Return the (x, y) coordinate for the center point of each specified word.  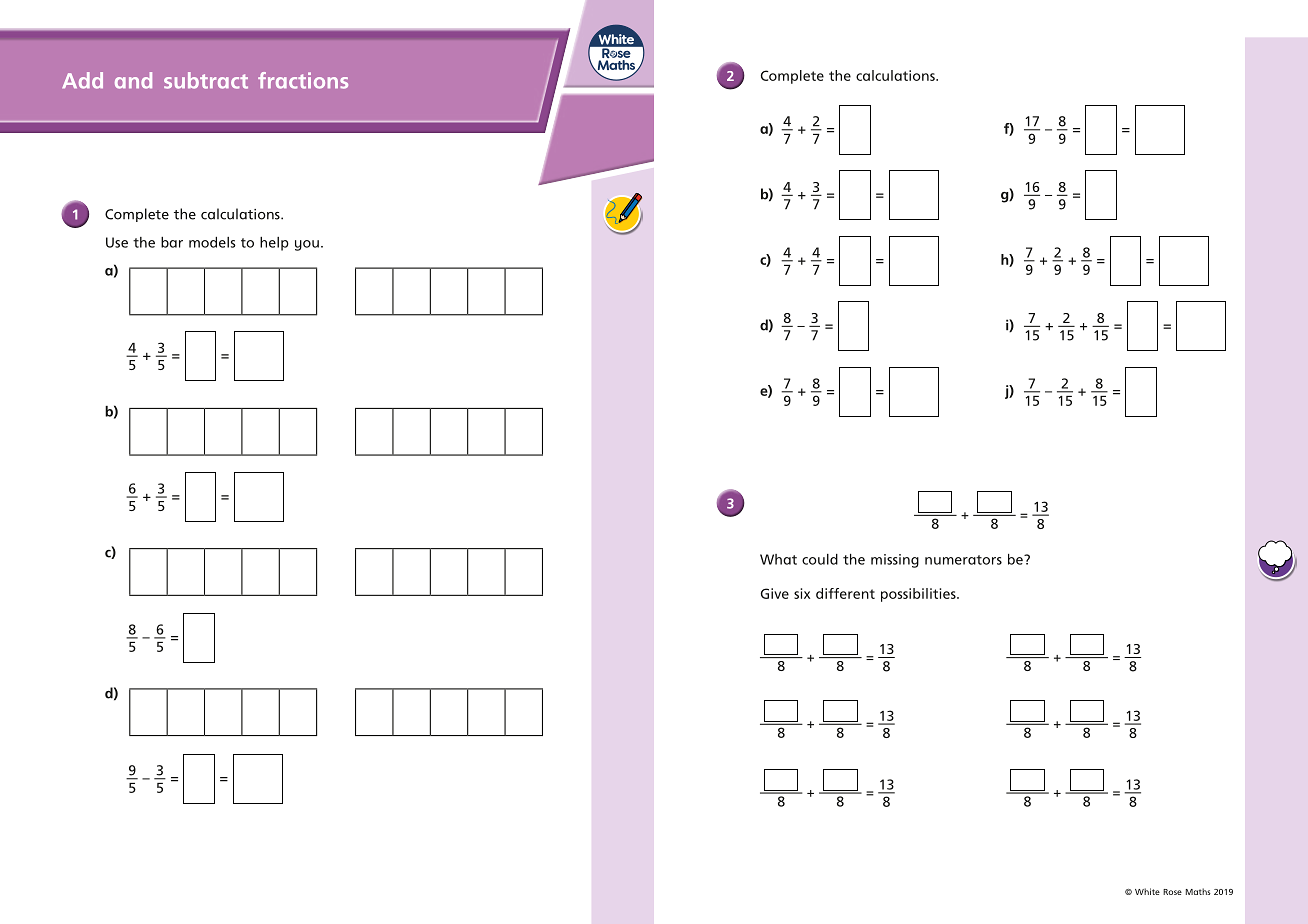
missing (895, 561)
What (778, 559)
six (802, 593)
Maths (1198, 891)
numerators (963, 560)
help (274, 244)
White (1147, 891)
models (212, 242)
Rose (1172, 892)
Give (775, 593)
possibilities (919, 595)
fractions (303, 80)
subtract (206, 80)
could (820, 559)
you (307, 245)
